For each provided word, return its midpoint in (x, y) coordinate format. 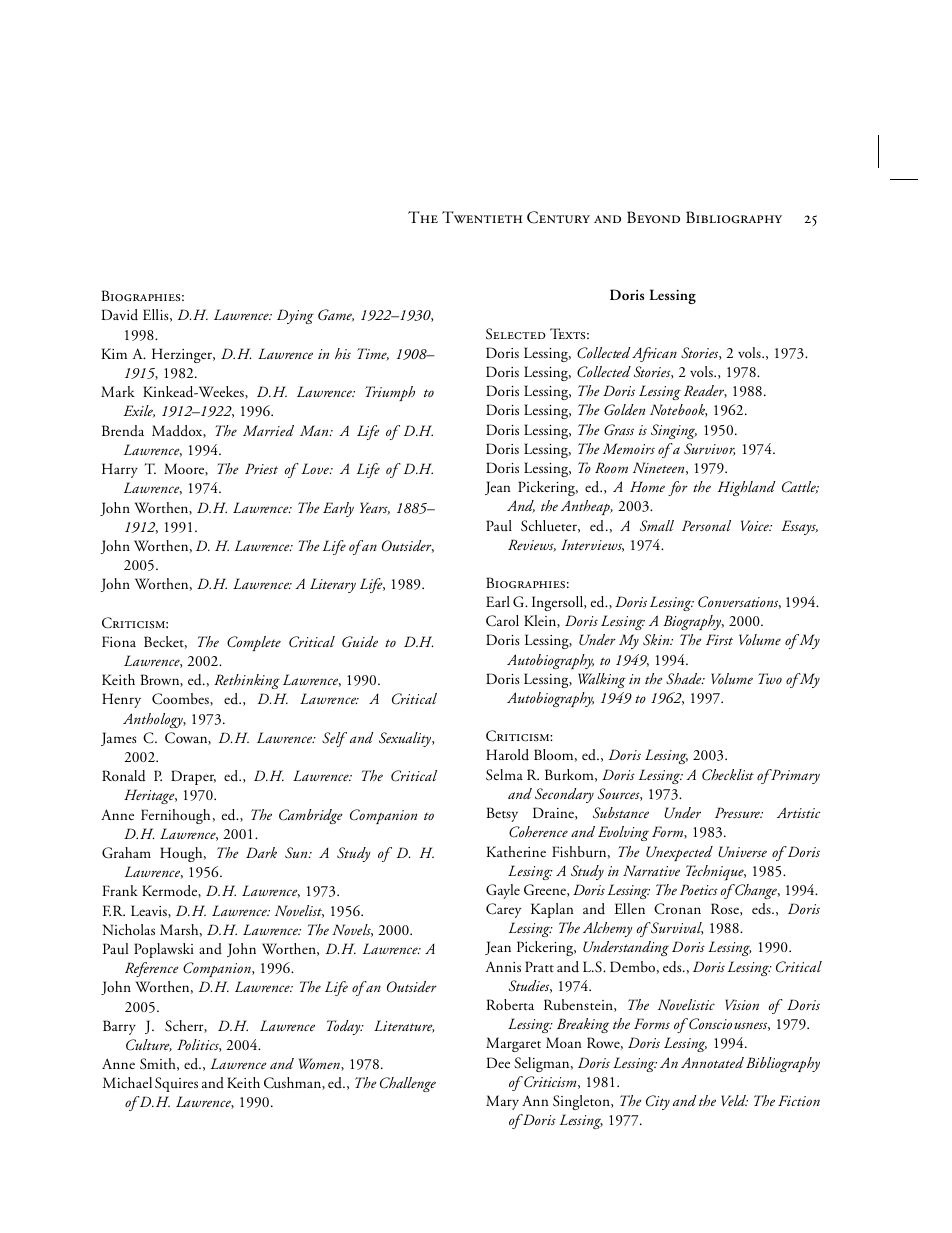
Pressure (739, 812)
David (119, 315)
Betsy (502, 814)
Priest (261, 468)
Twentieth (482, 217)
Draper (193, 777)
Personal (706, 525)
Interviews (592, 545)
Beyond (653, 217)
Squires (176, 1084)
